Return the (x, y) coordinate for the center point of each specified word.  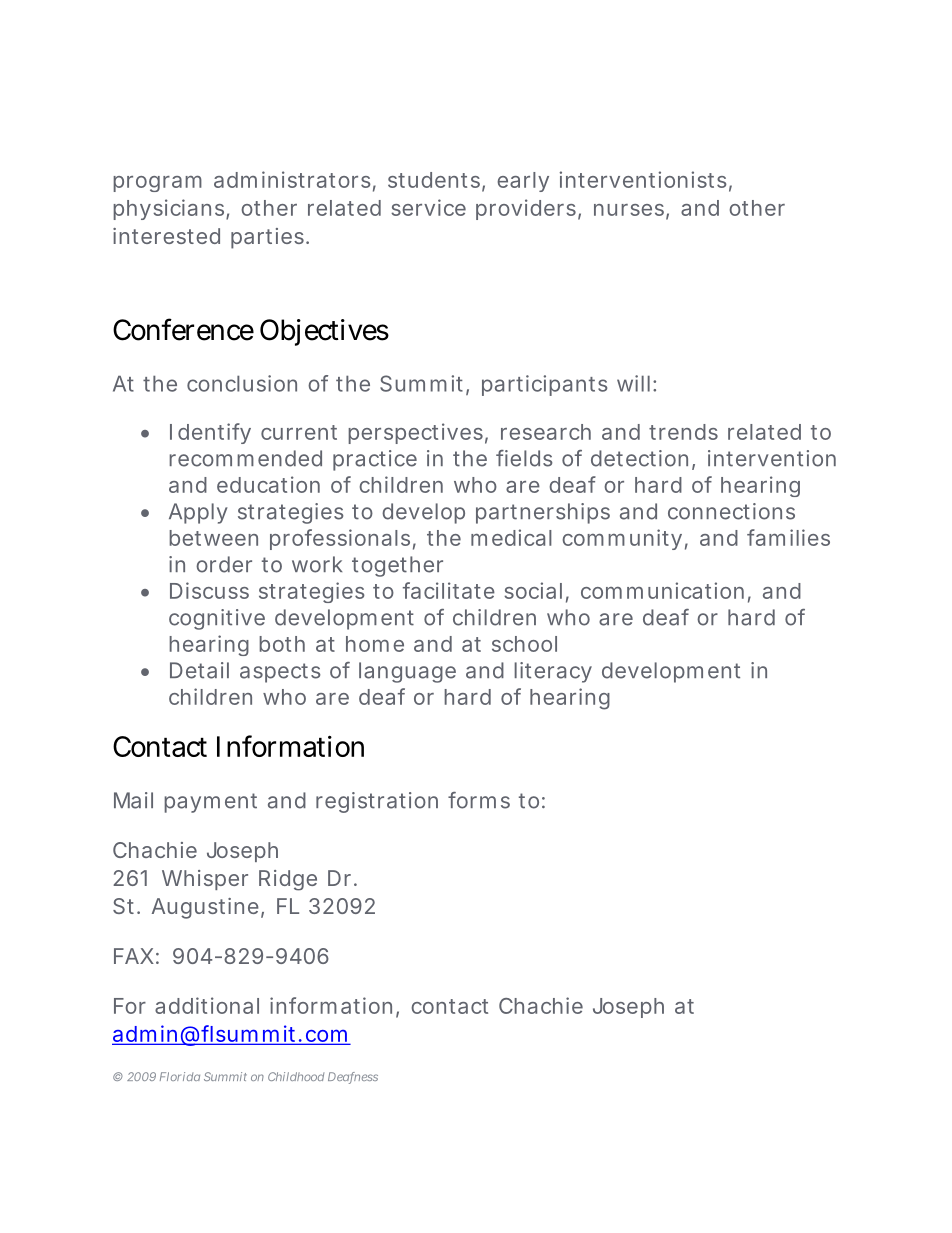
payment (210, 803)
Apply (198, 513)
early (523, 182)
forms (479, 800)
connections (731, 511)
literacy (553, 672)
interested (166, 236)
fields (524, 458)
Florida (180, 1076)
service (428, 207)
